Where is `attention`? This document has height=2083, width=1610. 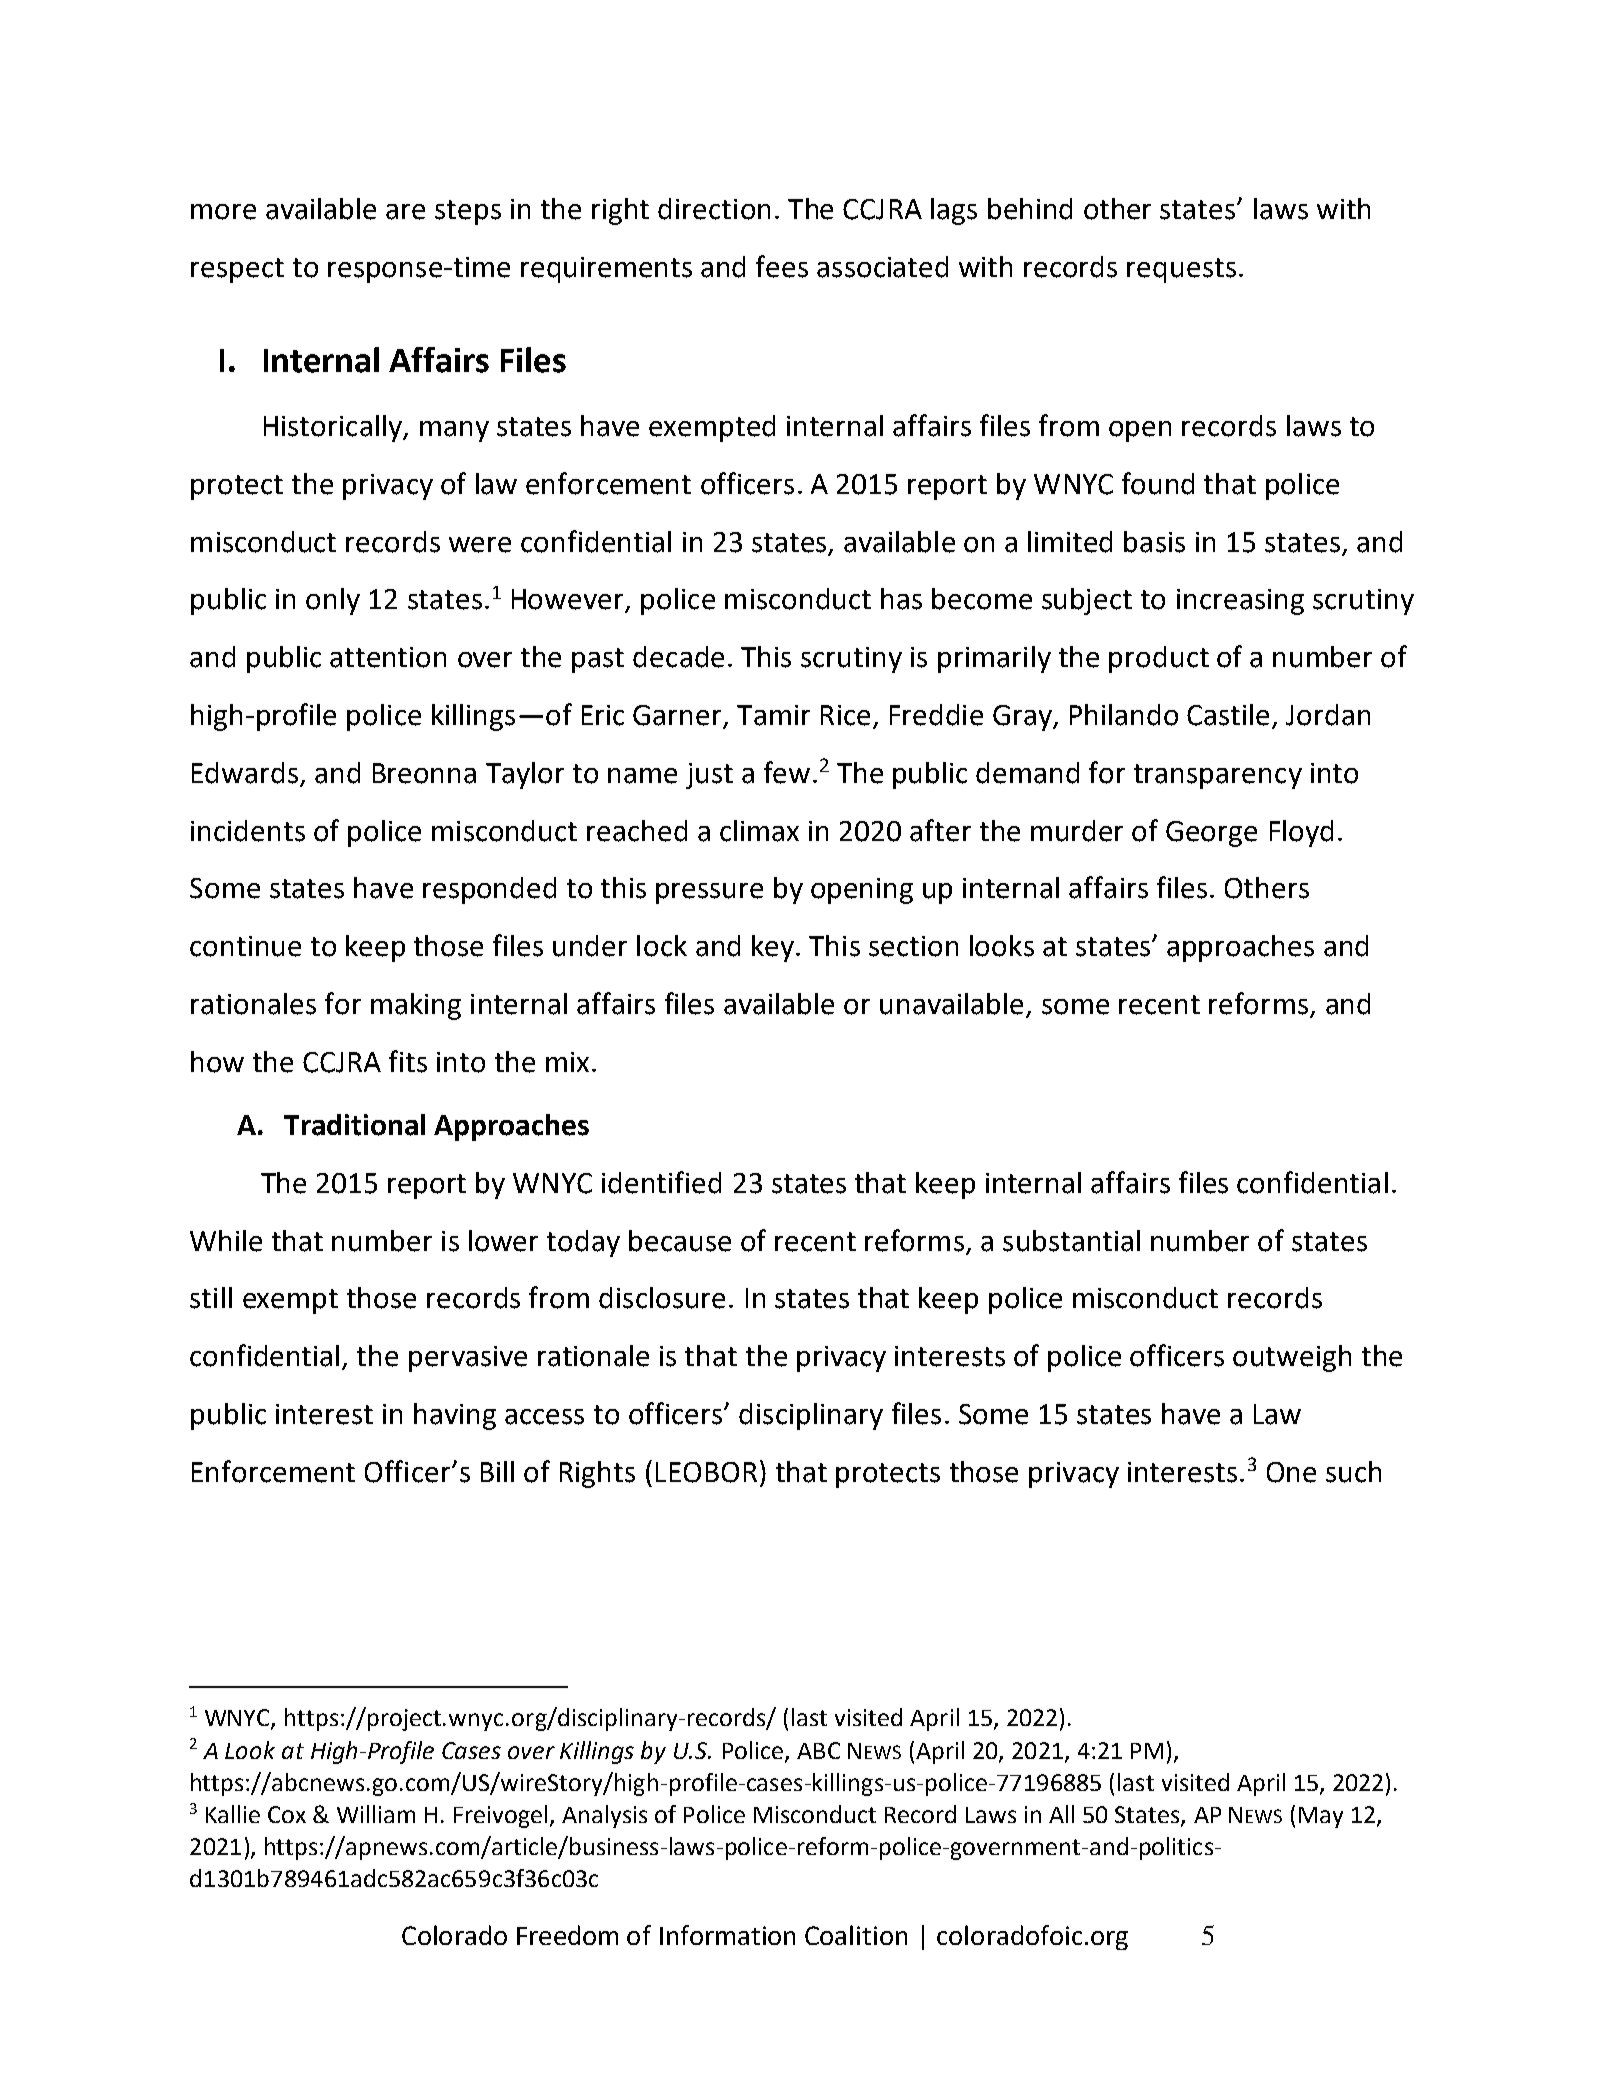
attention is located at coordinates (388, 657).
